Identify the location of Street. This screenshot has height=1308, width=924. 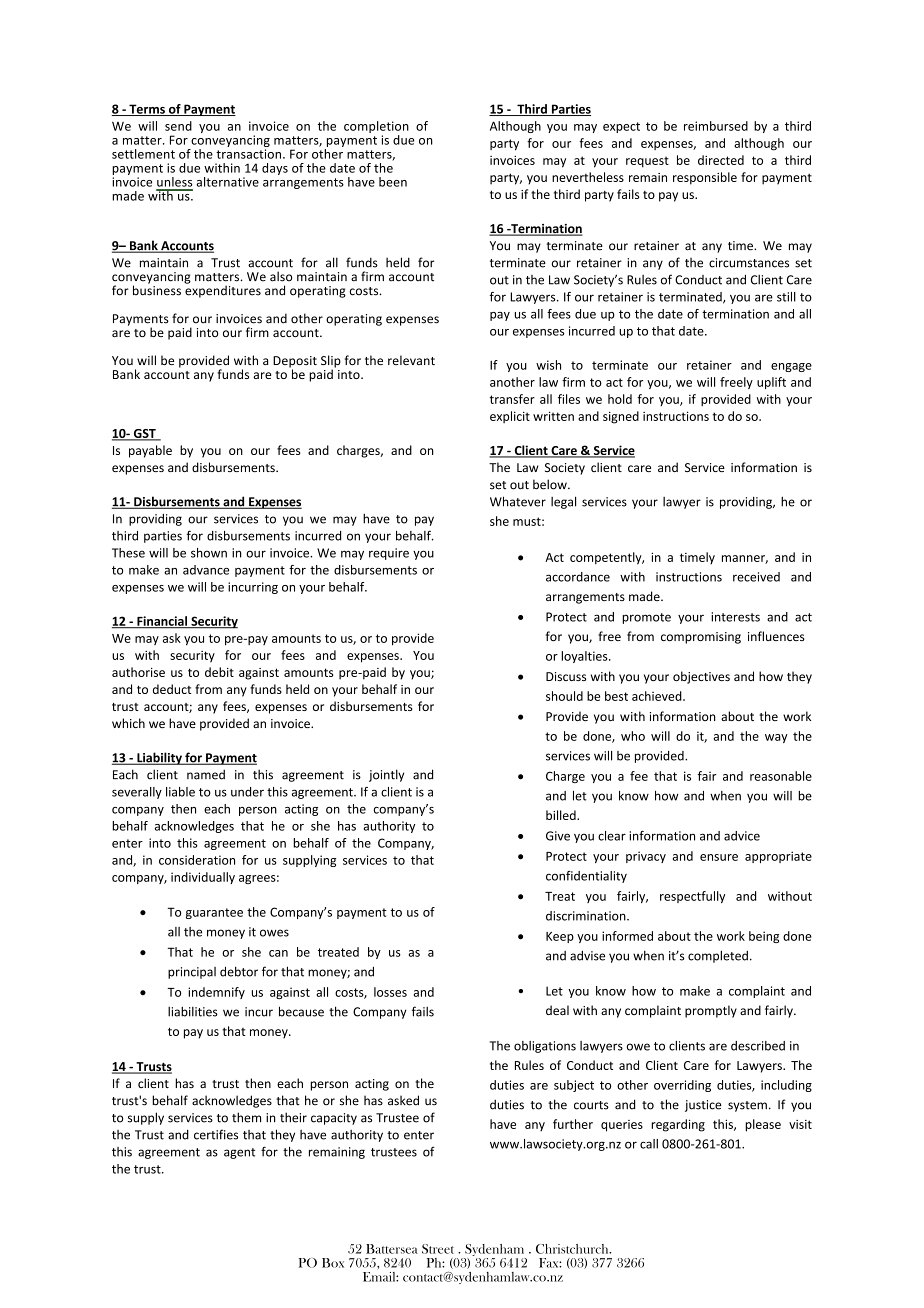
(438, 1249).
